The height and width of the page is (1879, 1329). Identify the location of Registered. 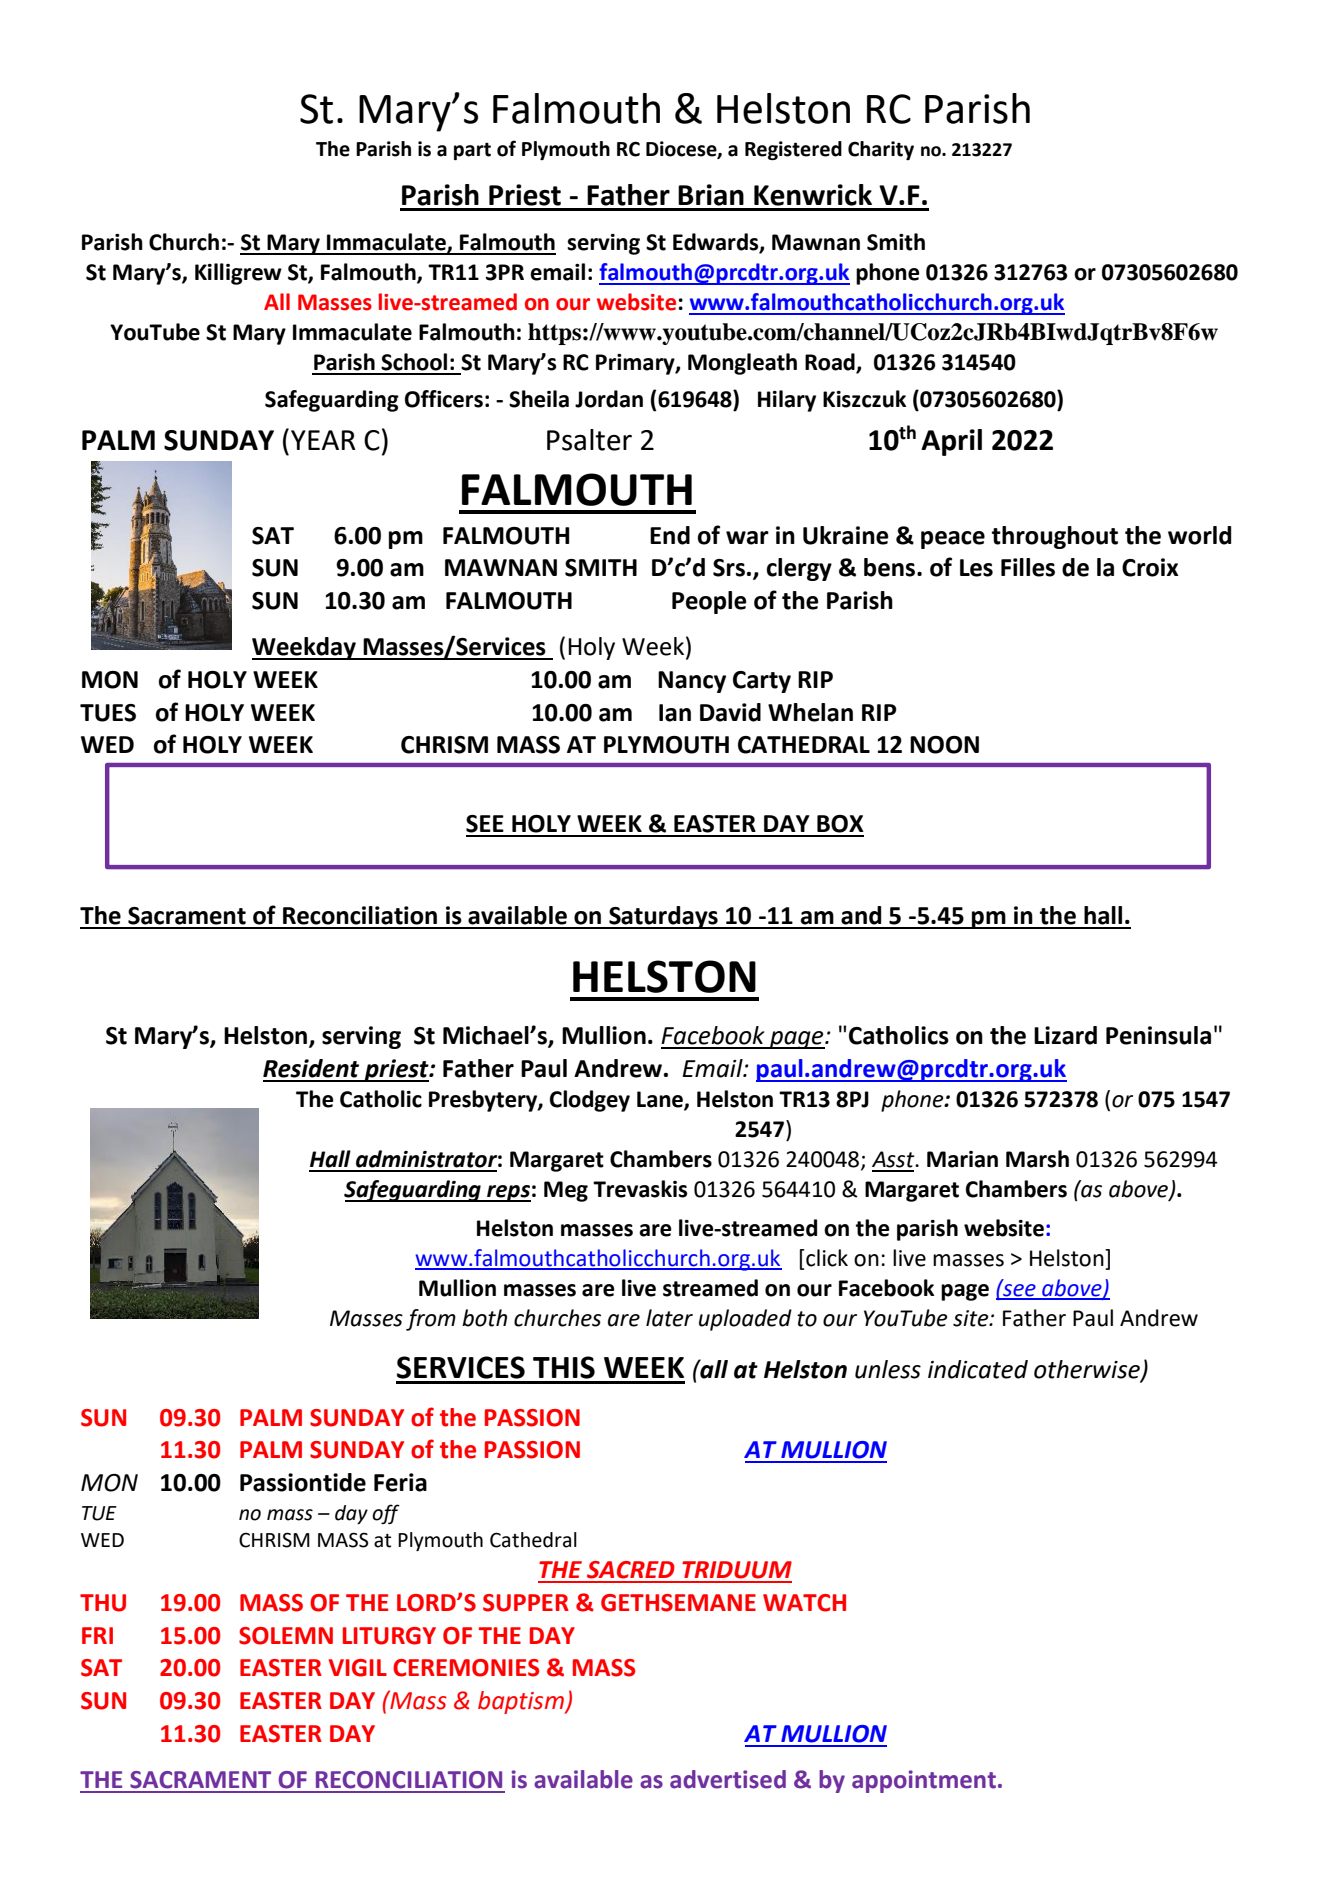
(793, 150).
